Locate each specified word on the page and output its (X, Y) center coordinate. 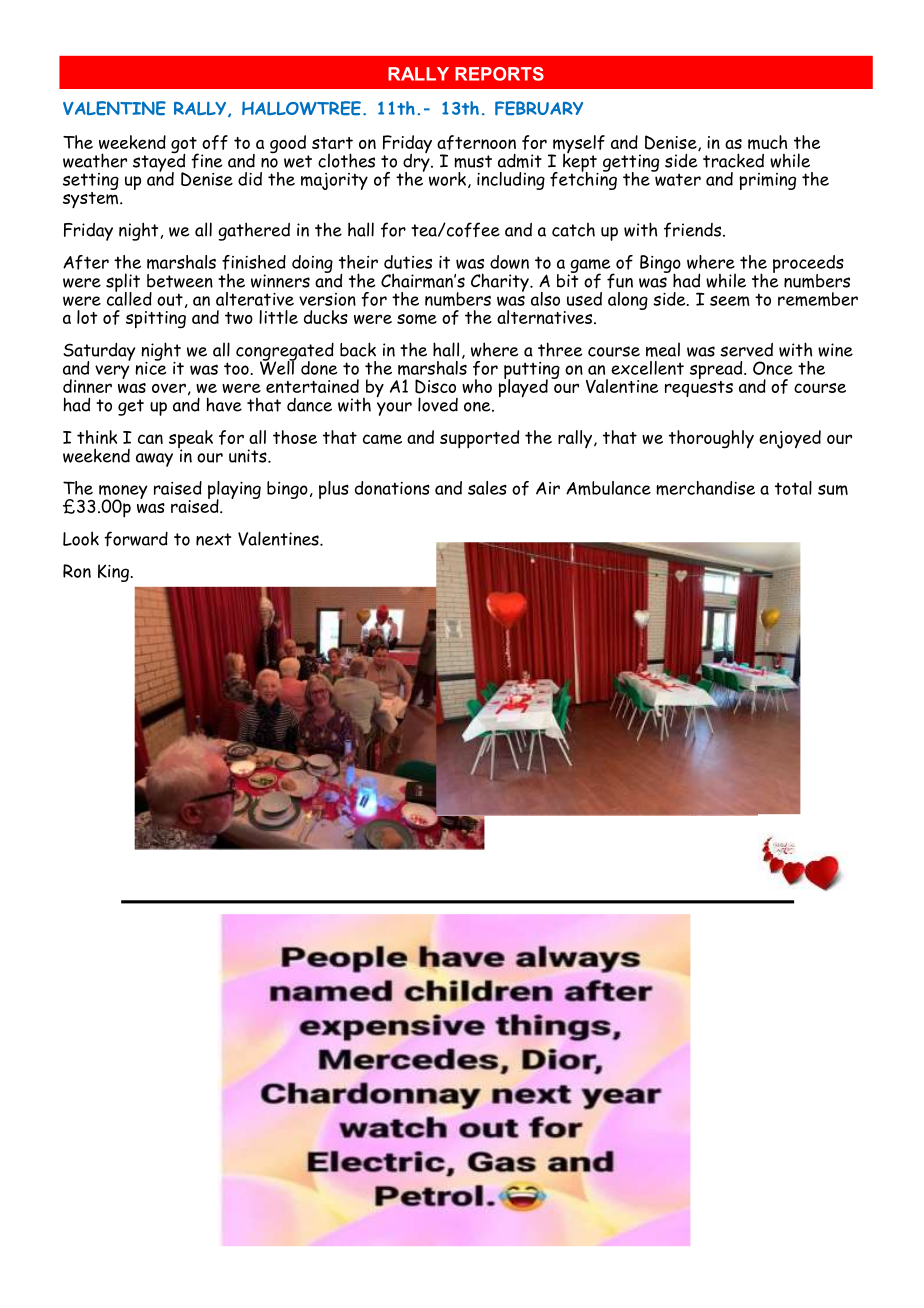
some (417, 319)
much (767, 142)
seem (730, 301)
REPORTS (499, 74)
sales (487, 488)
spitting (156, 320)
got (185, 146)
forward (136, 539)
